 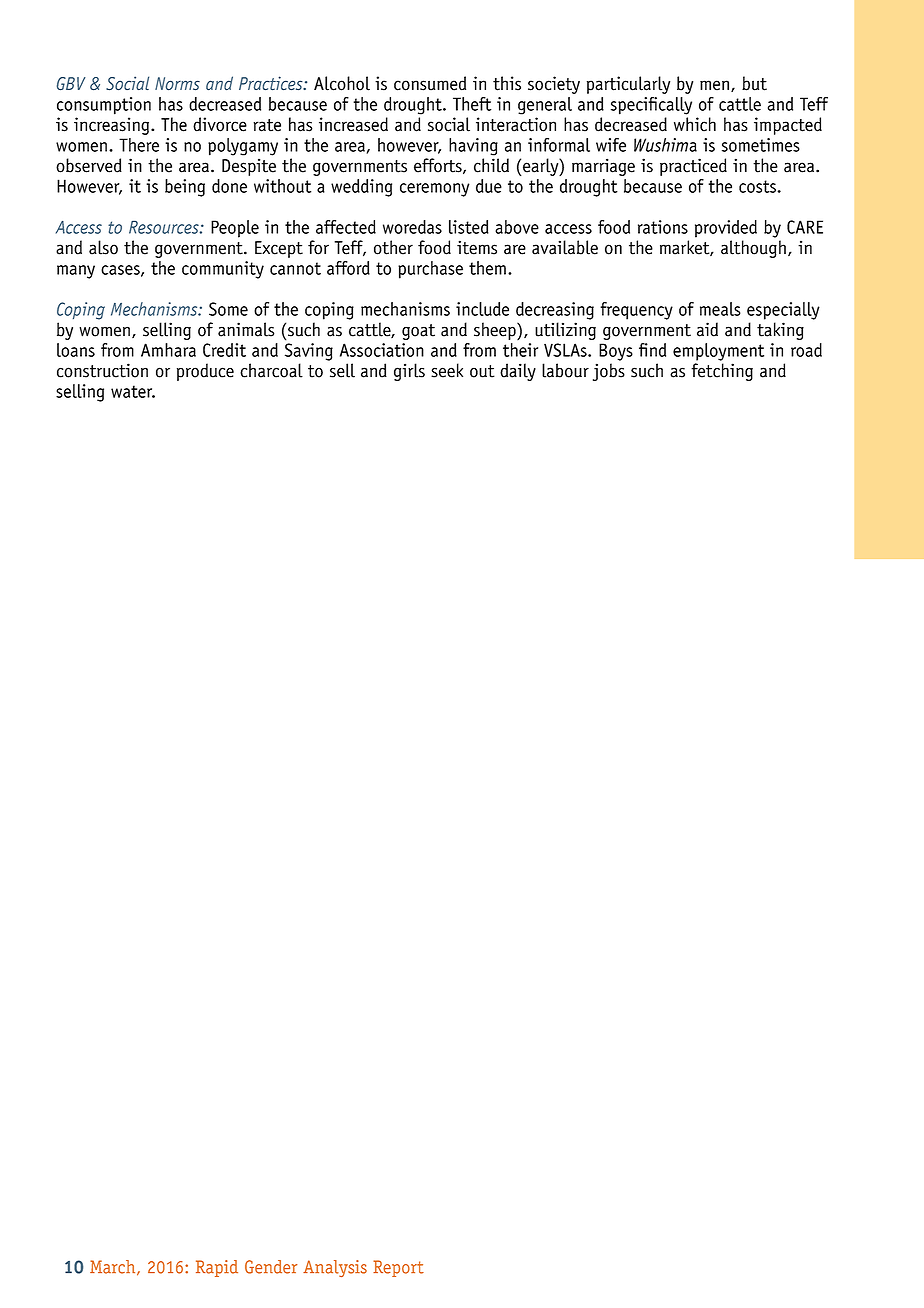 What do you see at coordinates (335, 1268) in the image?
I see `Analysis` at bounding box center [335, 1268].
